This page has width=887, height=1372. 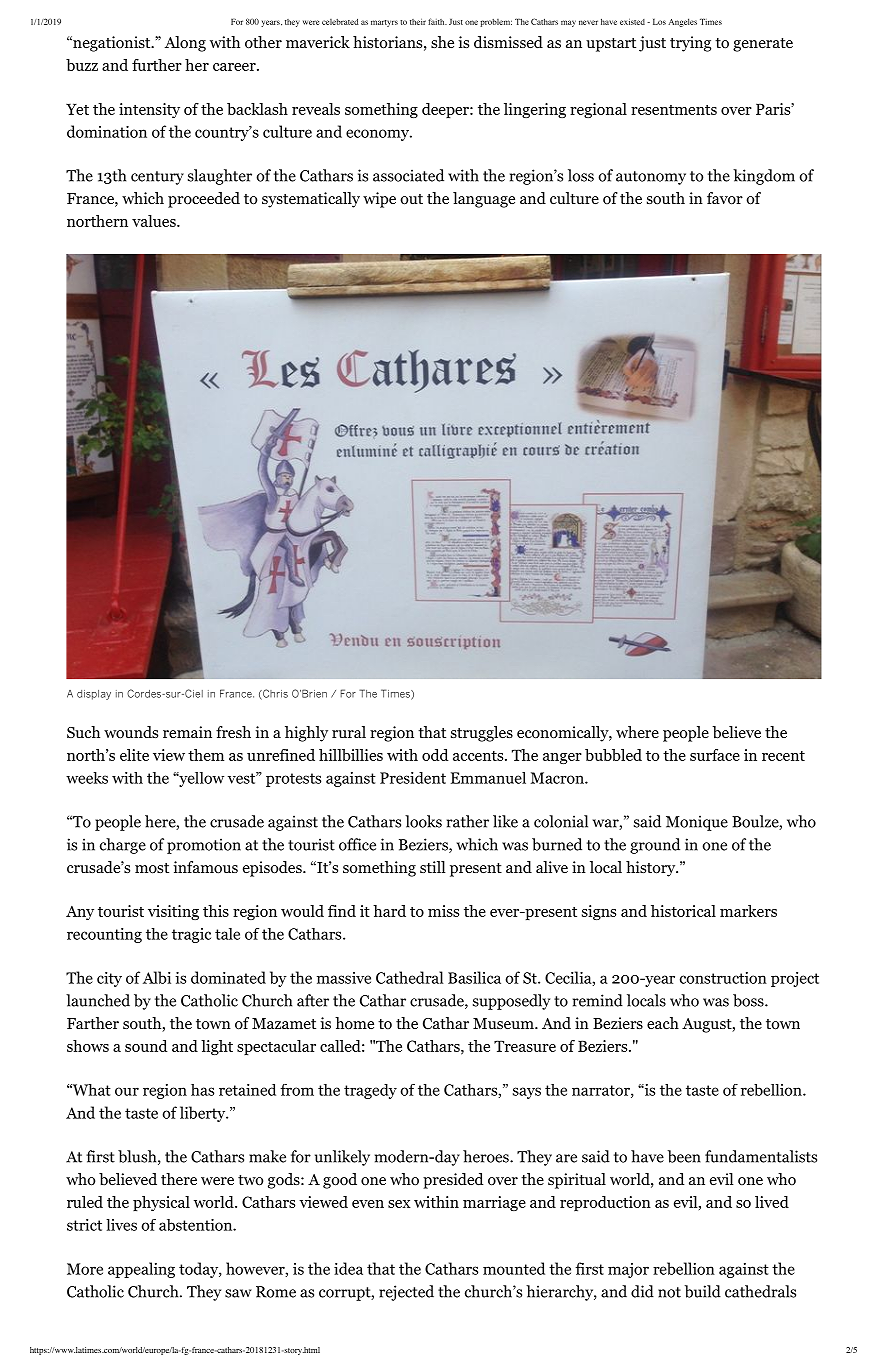 What do you see at coordinates (141, 1270) in the page?
I see `appealing` at bounding box center [141, 1270].
